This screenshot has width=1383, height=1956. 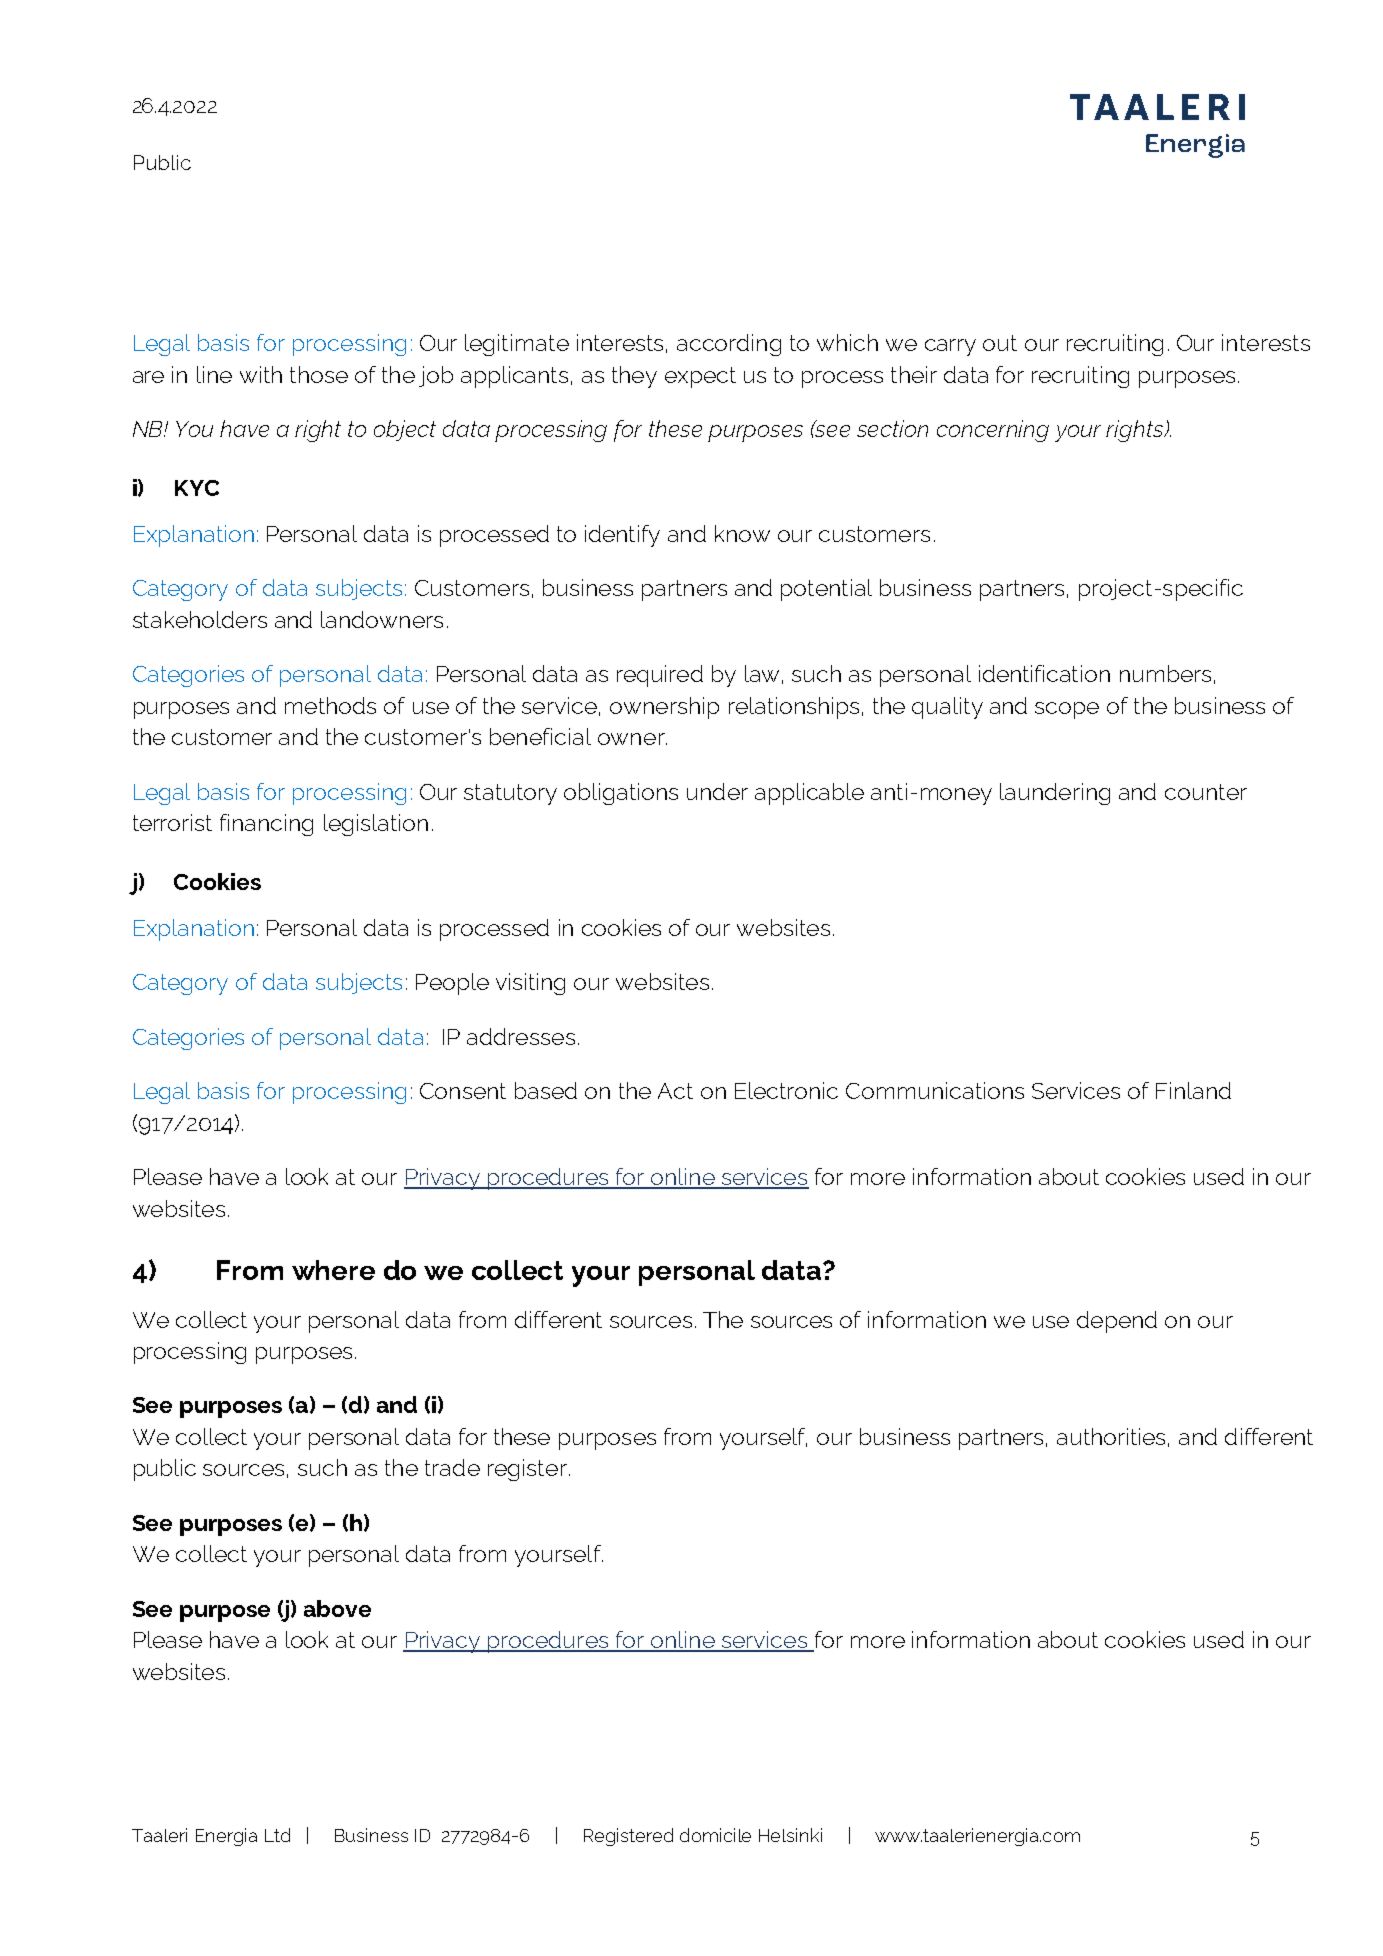 I want to click on authorities, so click(x=1111, y=1436).
